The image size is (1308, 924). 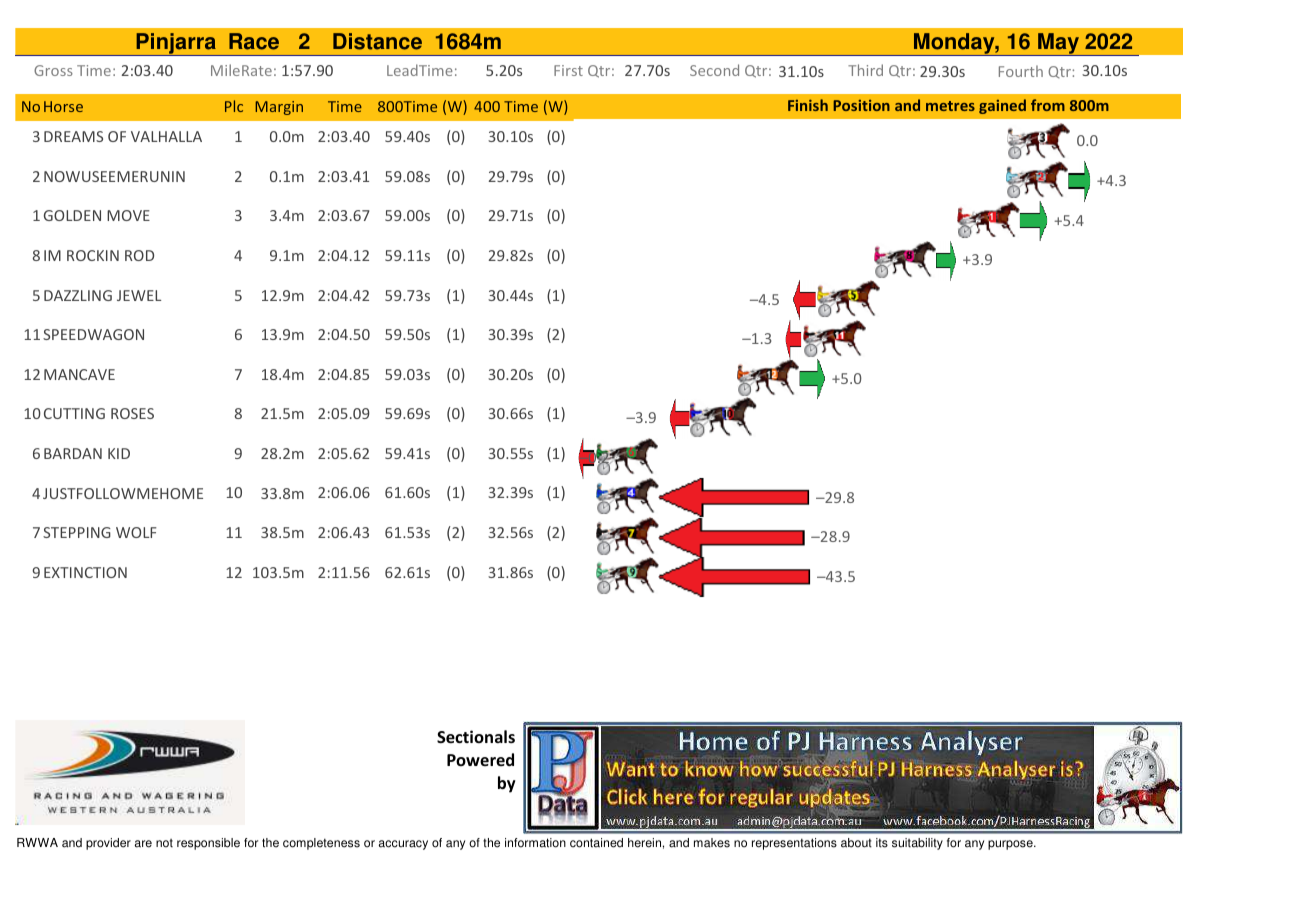 What do you see at coordinates (119, 453) in the document?
I see `KID` at bounding box center [119, 453].
